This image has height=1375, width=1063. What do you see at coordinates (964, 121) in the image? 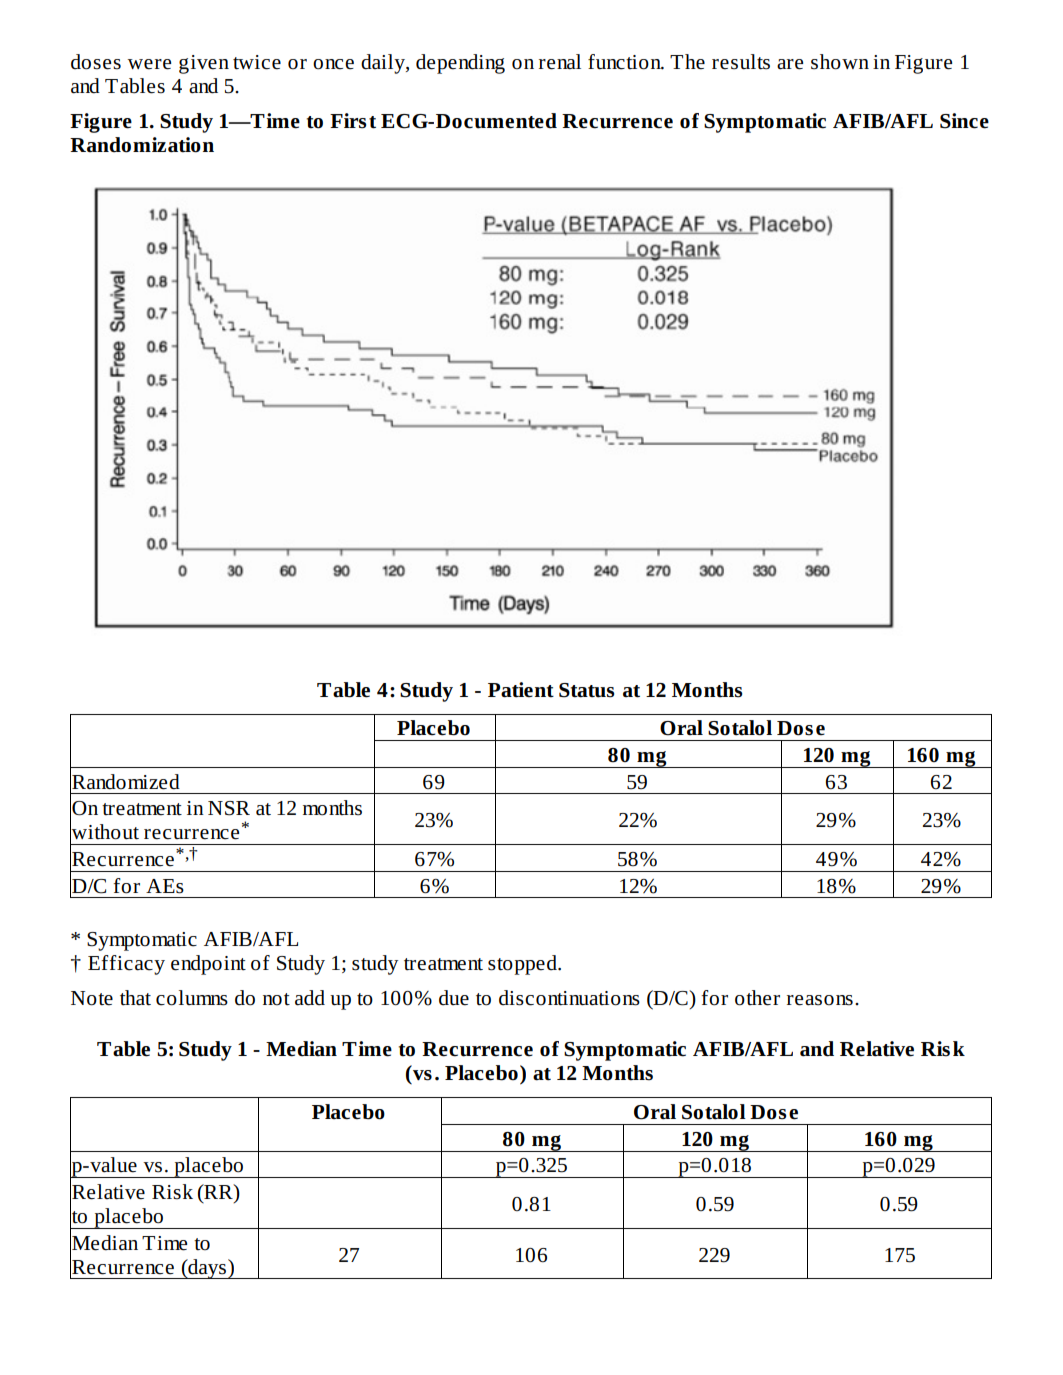
I see `Since` at bounding box center [964, 121].
